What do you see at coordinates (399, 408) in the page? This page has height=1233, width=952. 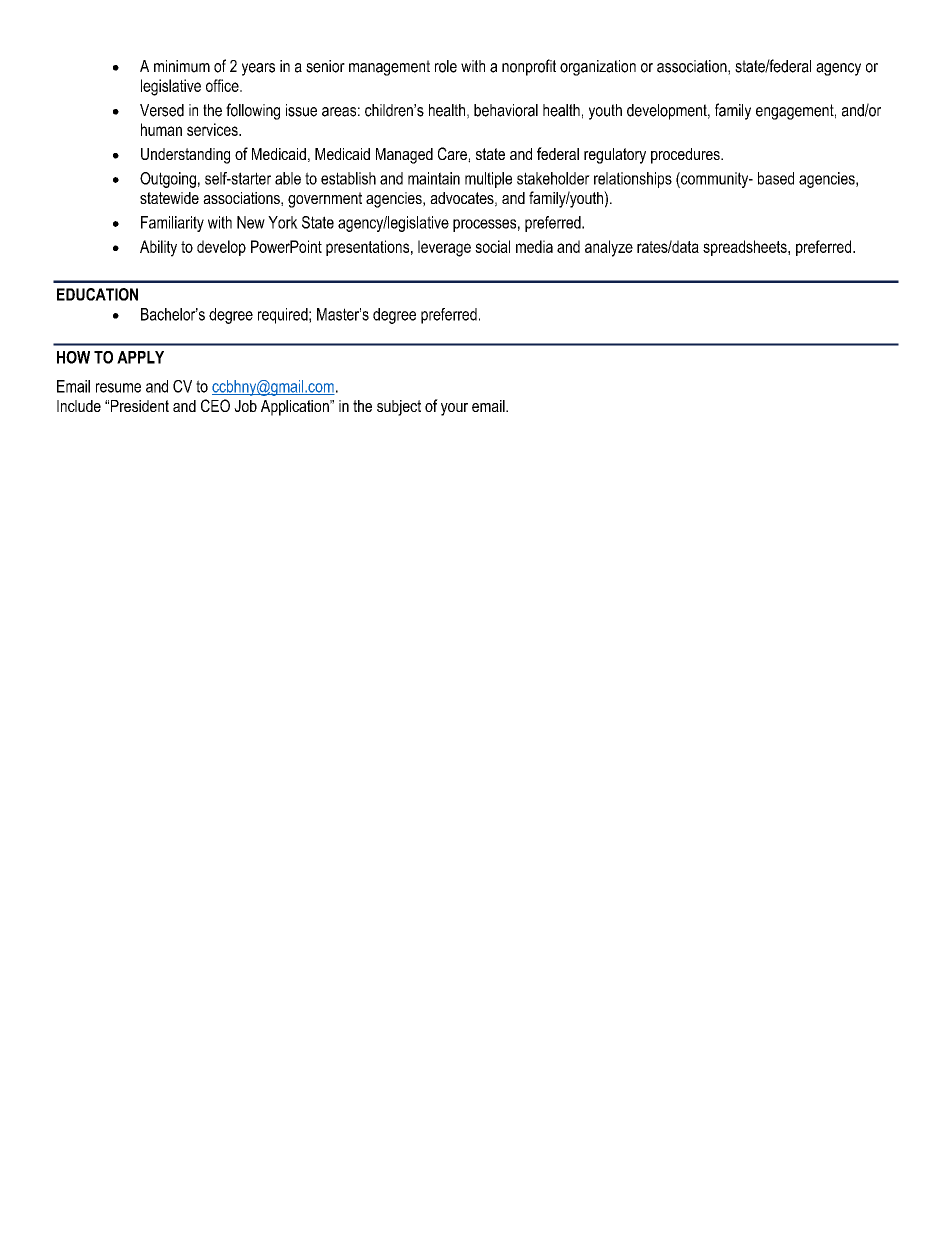 I see `subject` at bounding box center [399, 408].
